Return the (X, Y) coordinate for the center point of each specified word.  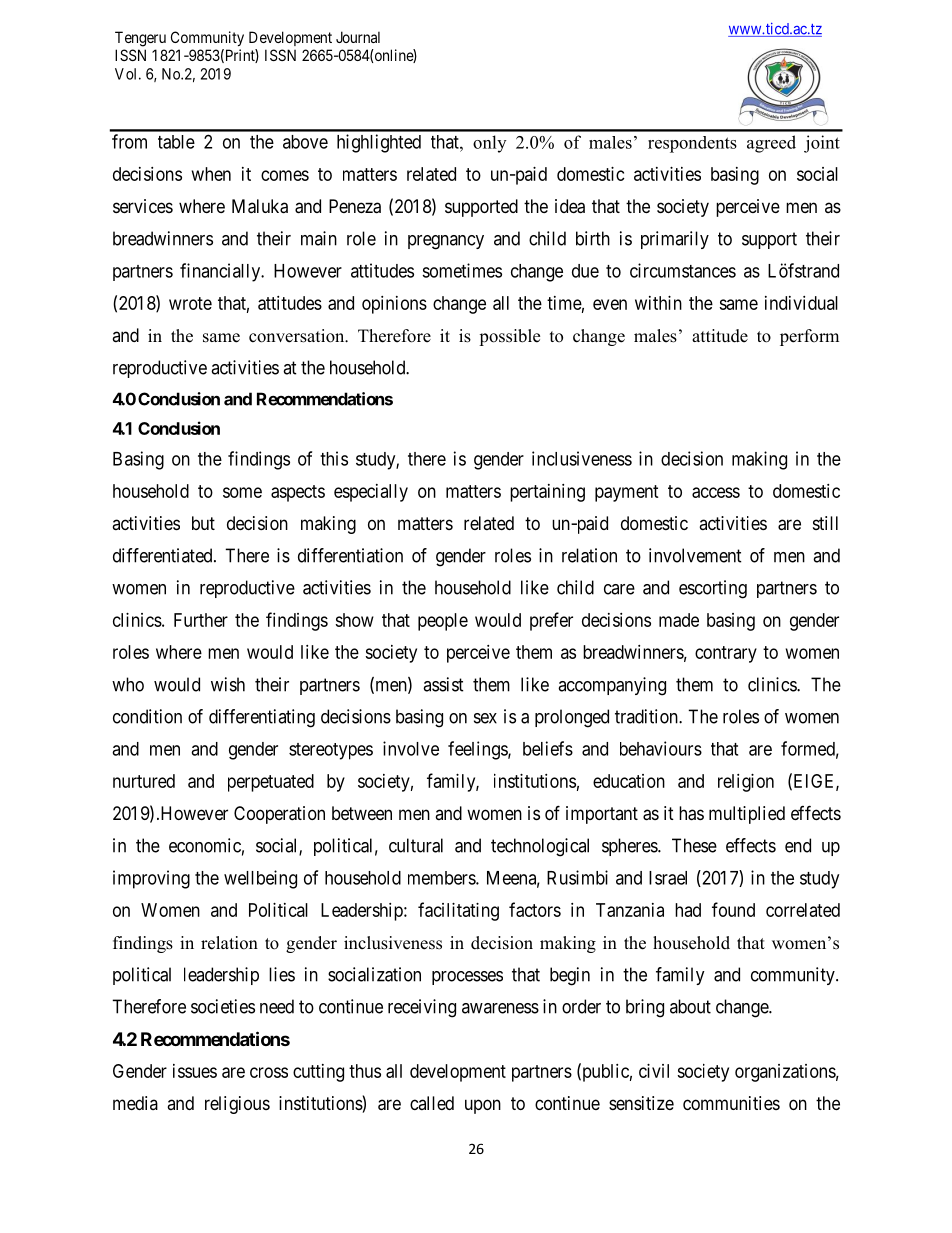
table (176, 142)
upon (483, 1106)
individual (801, 303)
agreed (771, 144)
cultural (416, 845)
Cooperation (279, 815)
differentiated (164, 555)
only (489, 144)
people (443, 622)
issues (195, 1071)
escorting (713, 589)
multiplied (747, 815)
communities (731, 1103)
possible (509, 337)
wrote (190, 303)
